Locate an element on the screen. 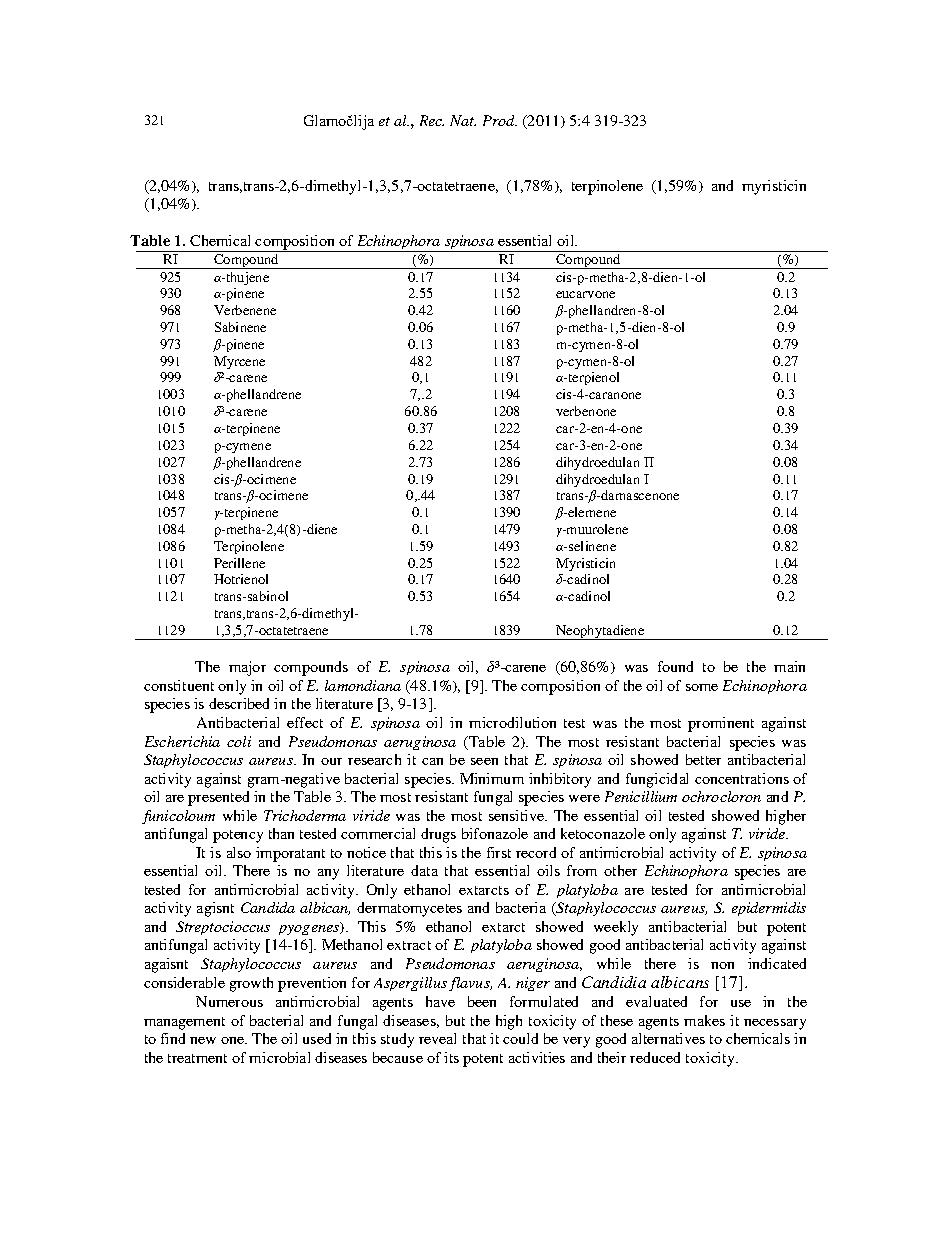 This screenshot has height=1233, width=952. some is located at coordinates (702, 687).
